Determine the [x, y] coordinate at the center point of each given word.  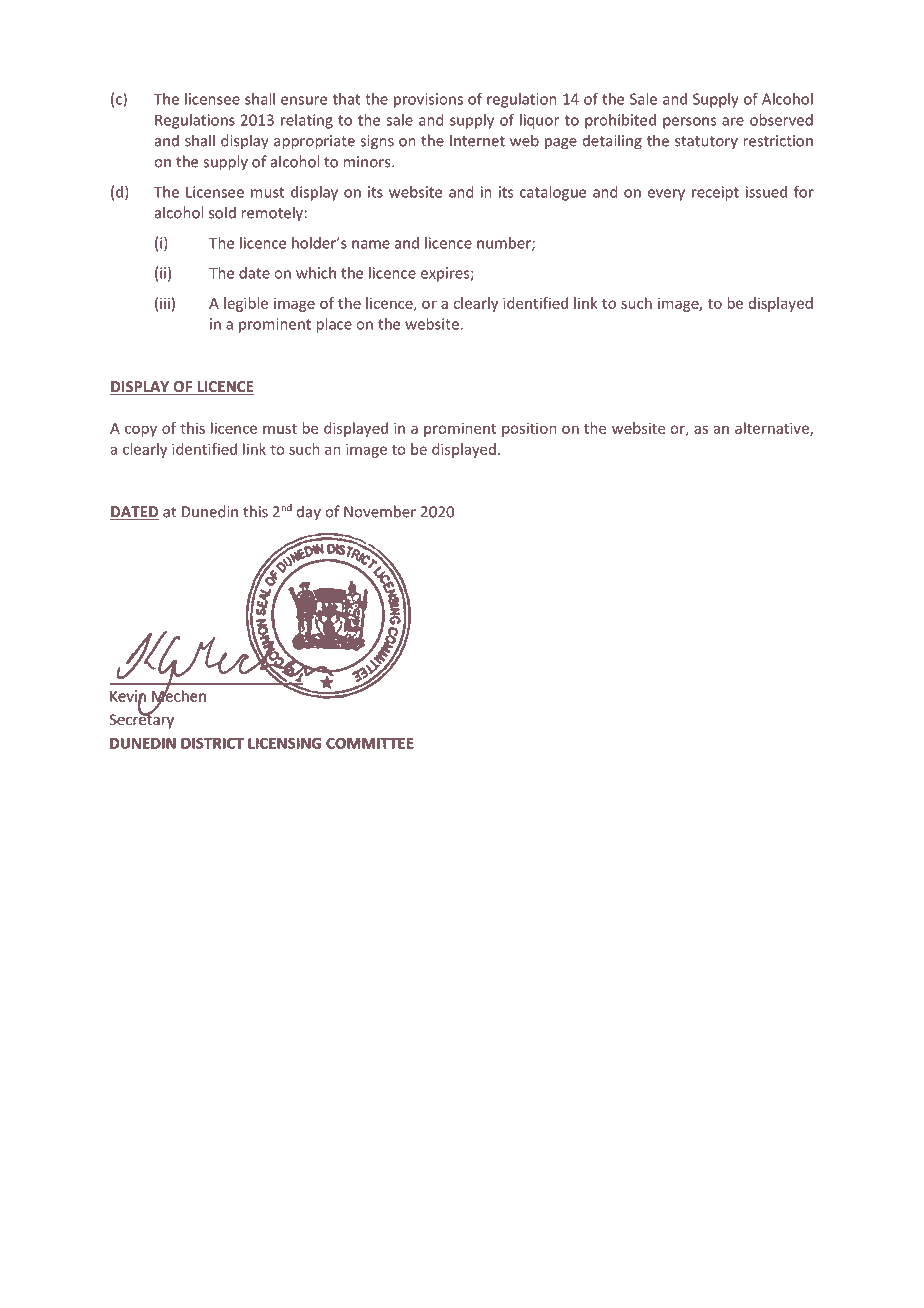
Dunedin [210, 511]
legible [246, 304]
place [334, 325]
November [380, 511]
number [505, 244]
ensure [304, 100]
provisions [428, 100]
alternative [773, 429]
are [733, 121]
